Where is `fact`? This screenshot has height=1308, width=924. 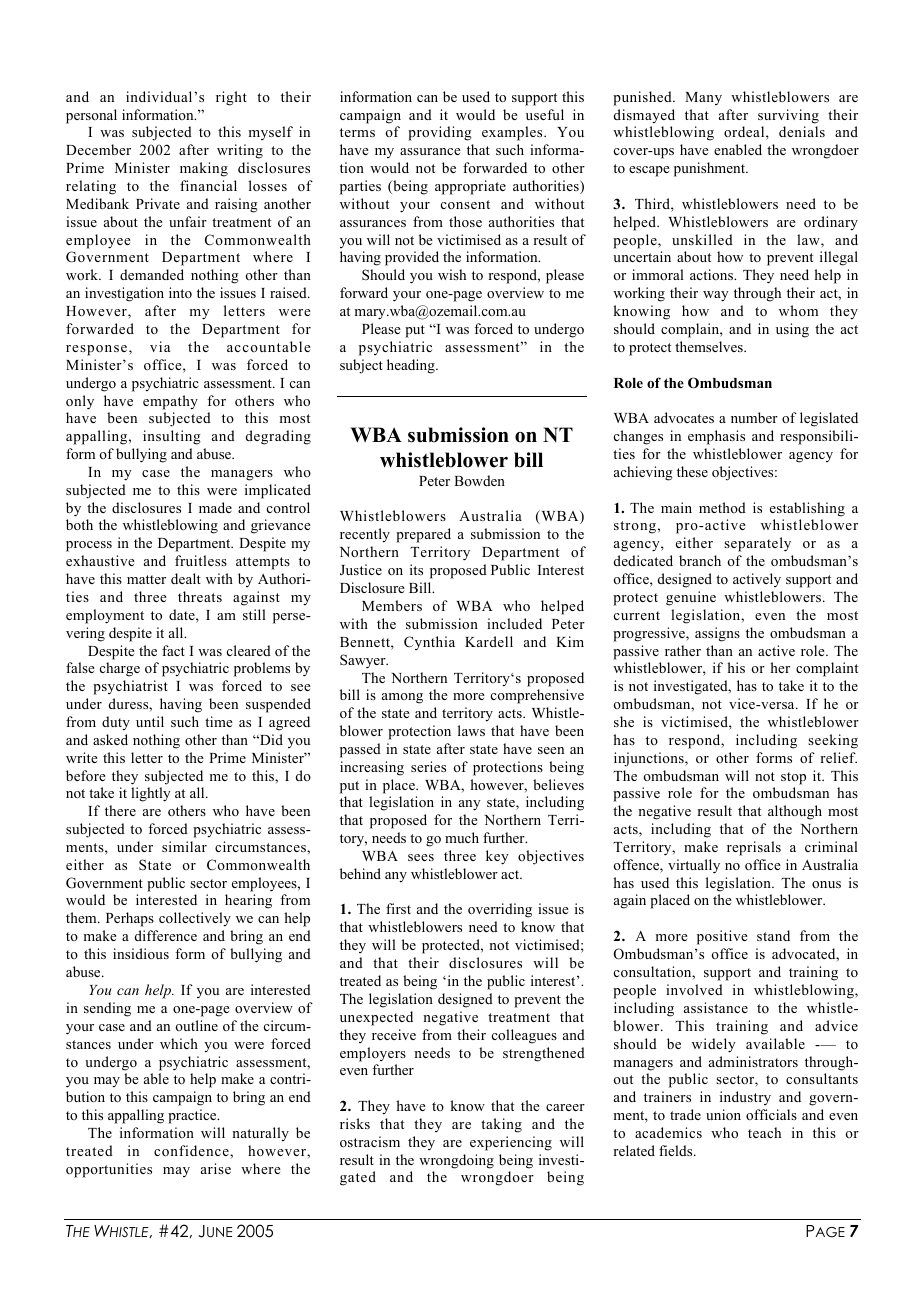
fact is located at coordinates (173, 650).
